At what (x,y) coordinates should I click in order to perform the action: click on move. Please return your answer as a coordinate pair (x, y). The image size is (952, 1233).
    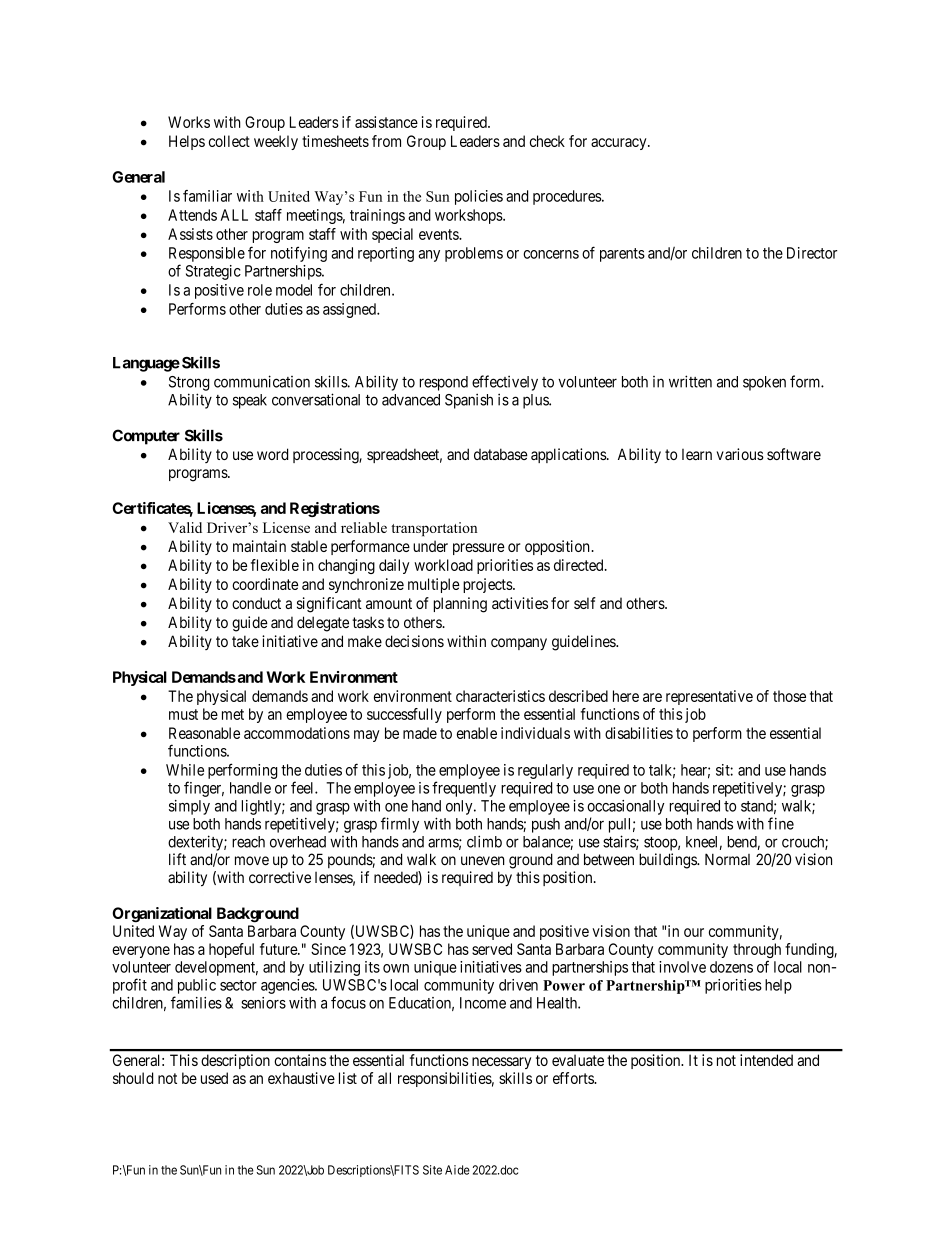
    Looking at the image, I should click on (252, 861).
